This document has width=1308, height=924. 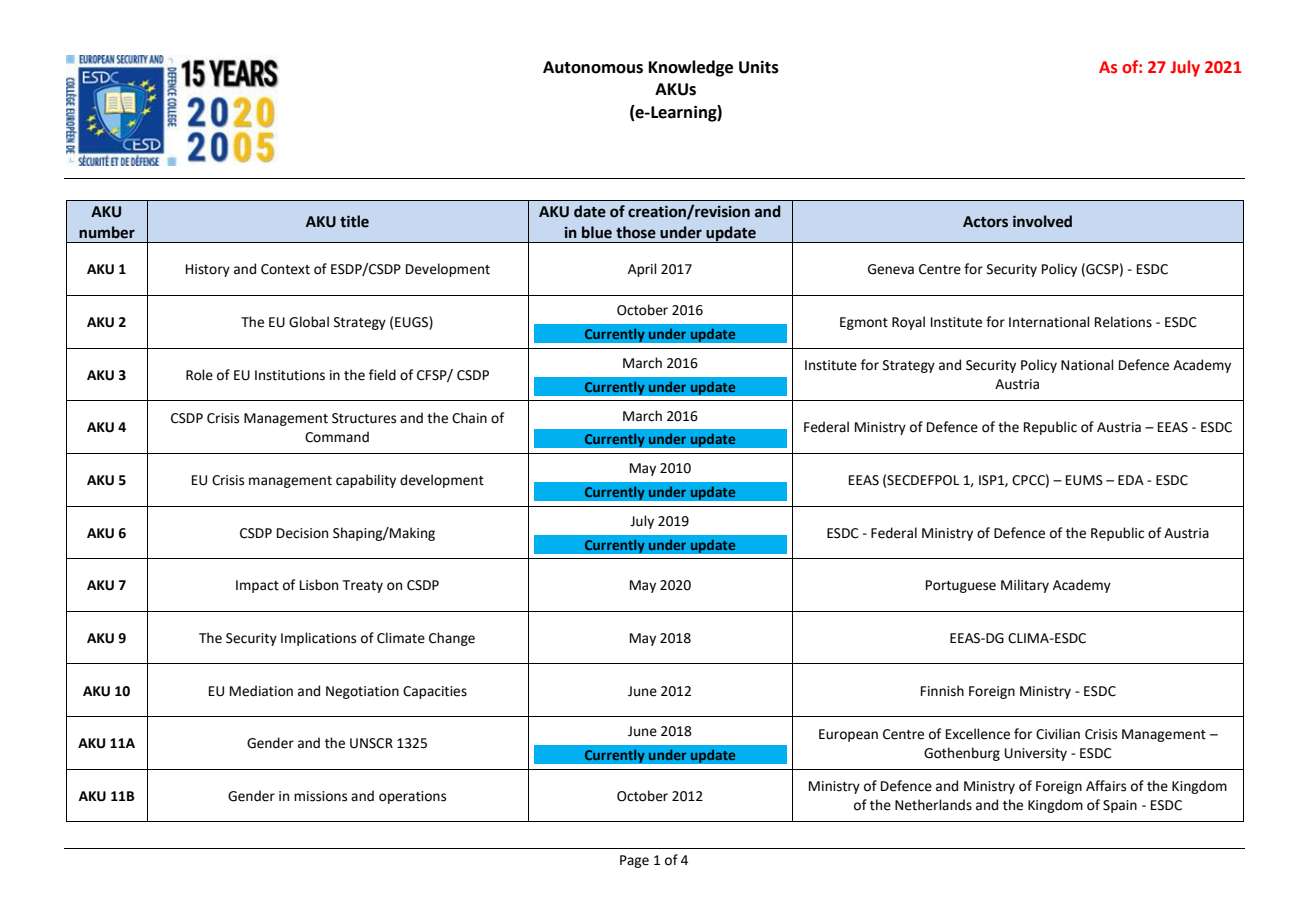 I want to click on title, so click(x=354, y=221).
